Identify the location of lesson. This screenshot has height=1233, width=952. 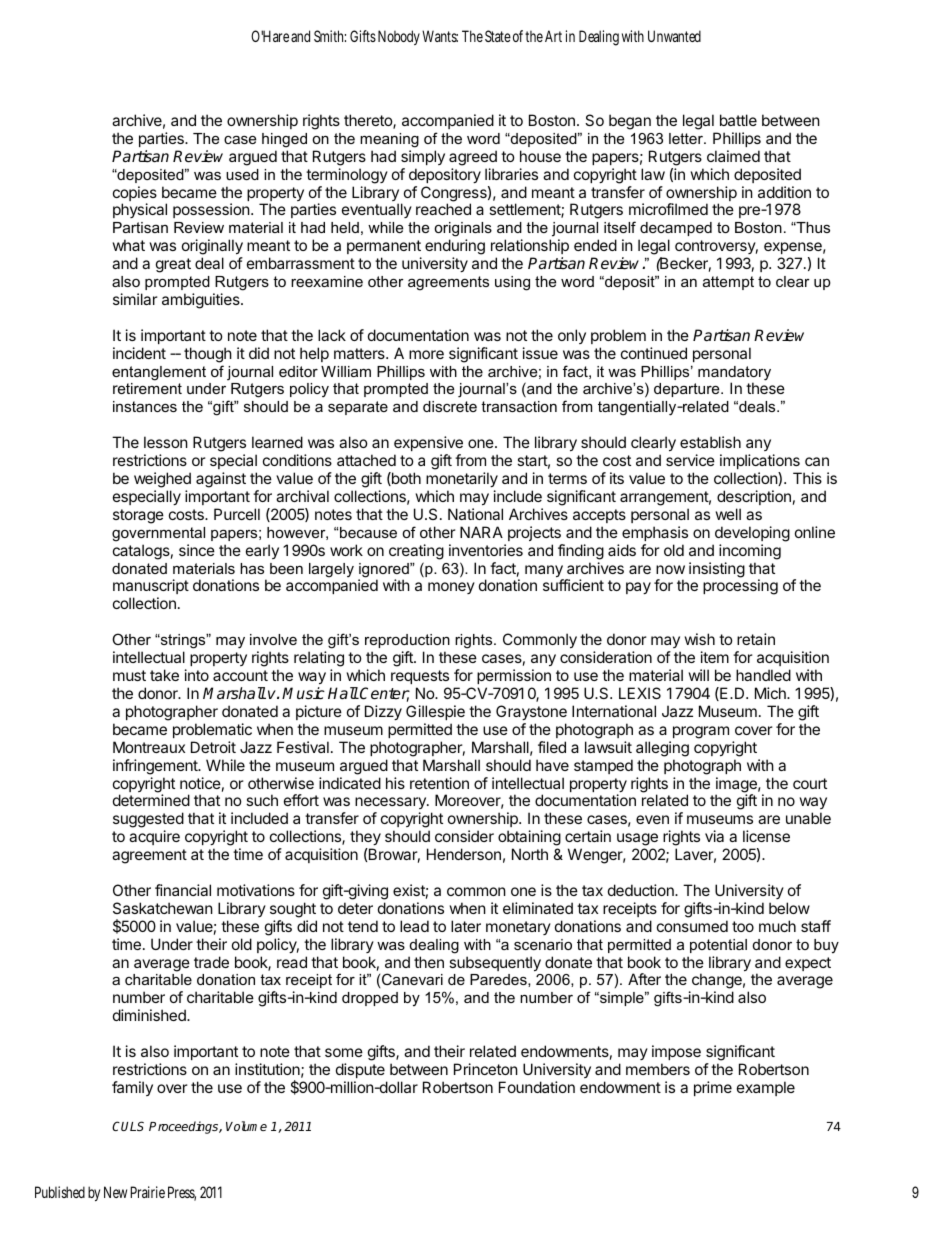
(166, 442).
